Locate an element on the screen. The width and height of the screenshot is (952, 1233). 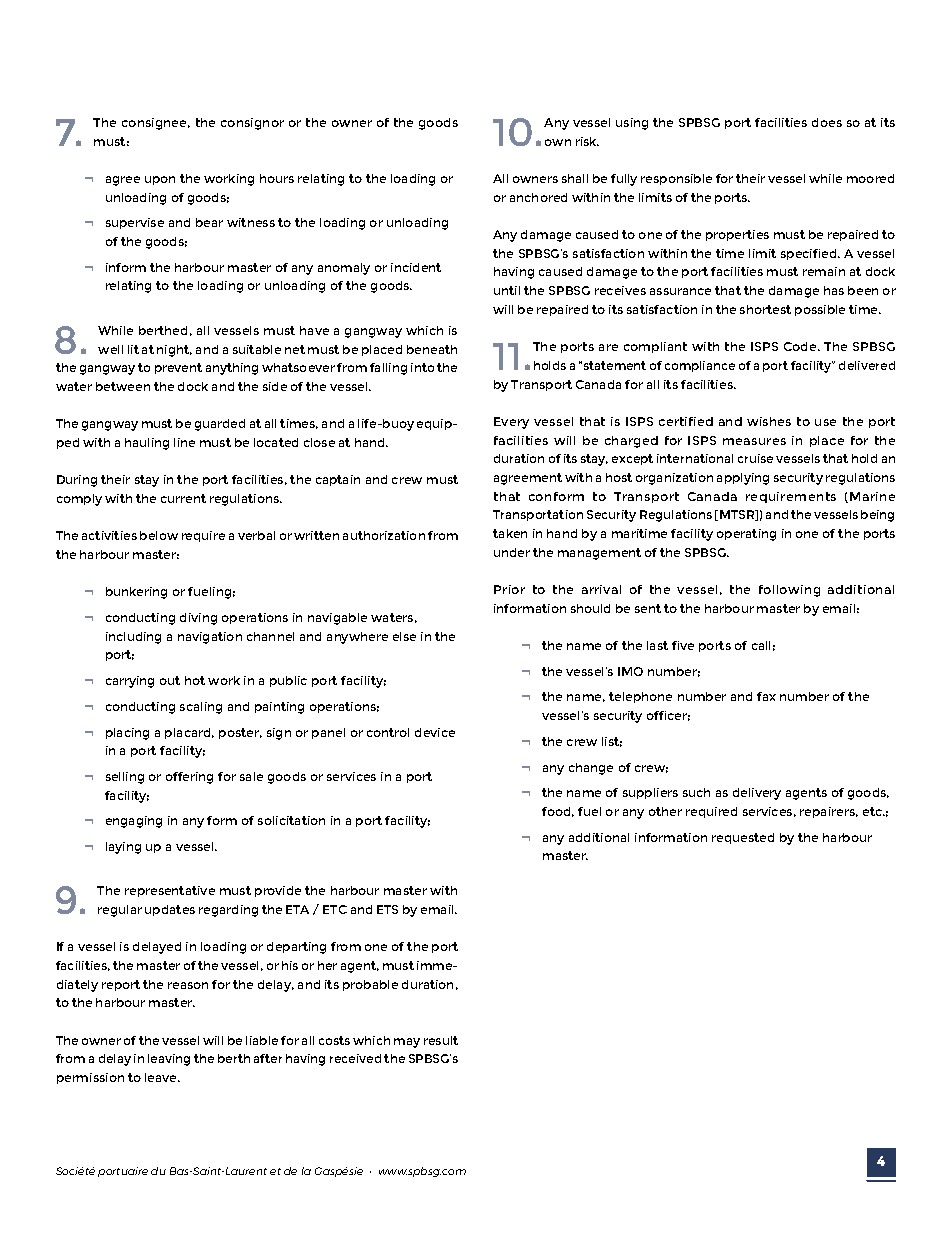
does is located at coordinates (827, 122).
